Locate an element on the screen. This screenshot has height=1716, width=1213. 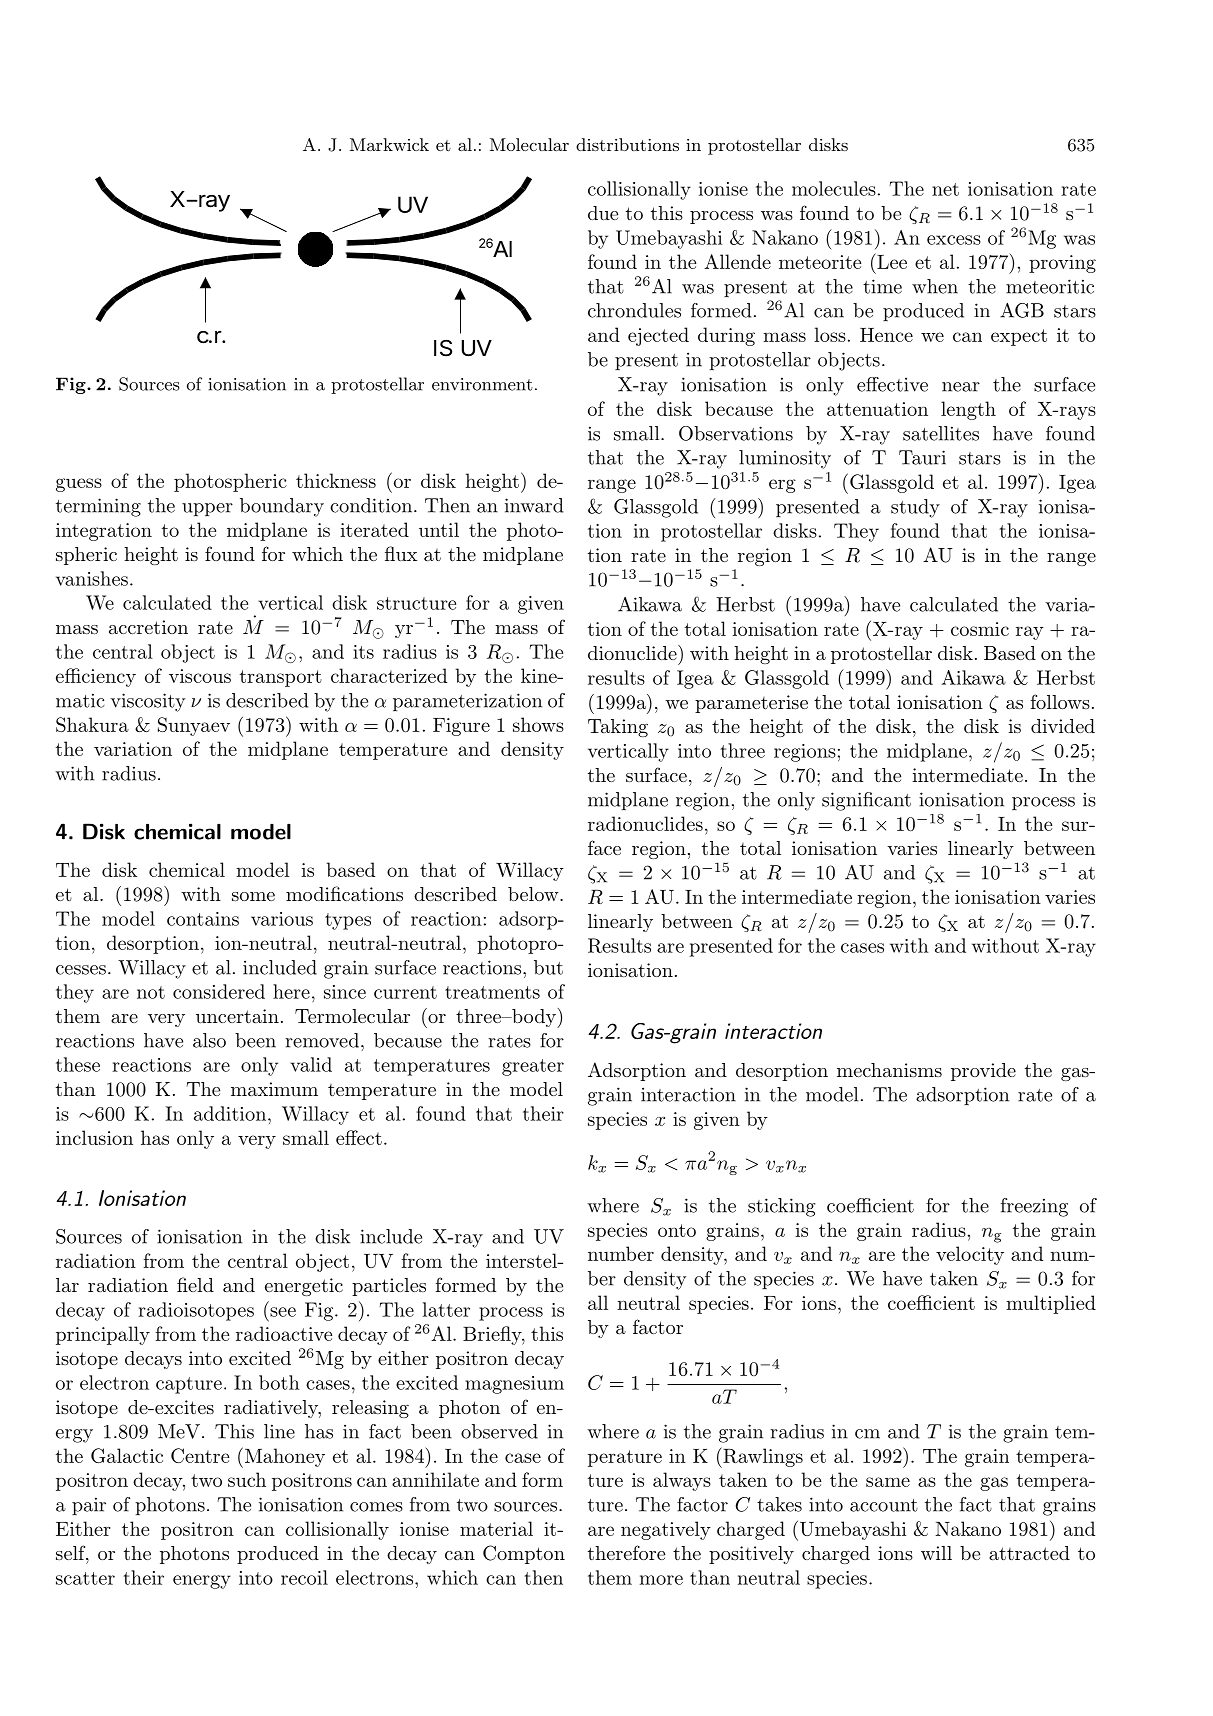
due is located at coordinates (603, 213).
